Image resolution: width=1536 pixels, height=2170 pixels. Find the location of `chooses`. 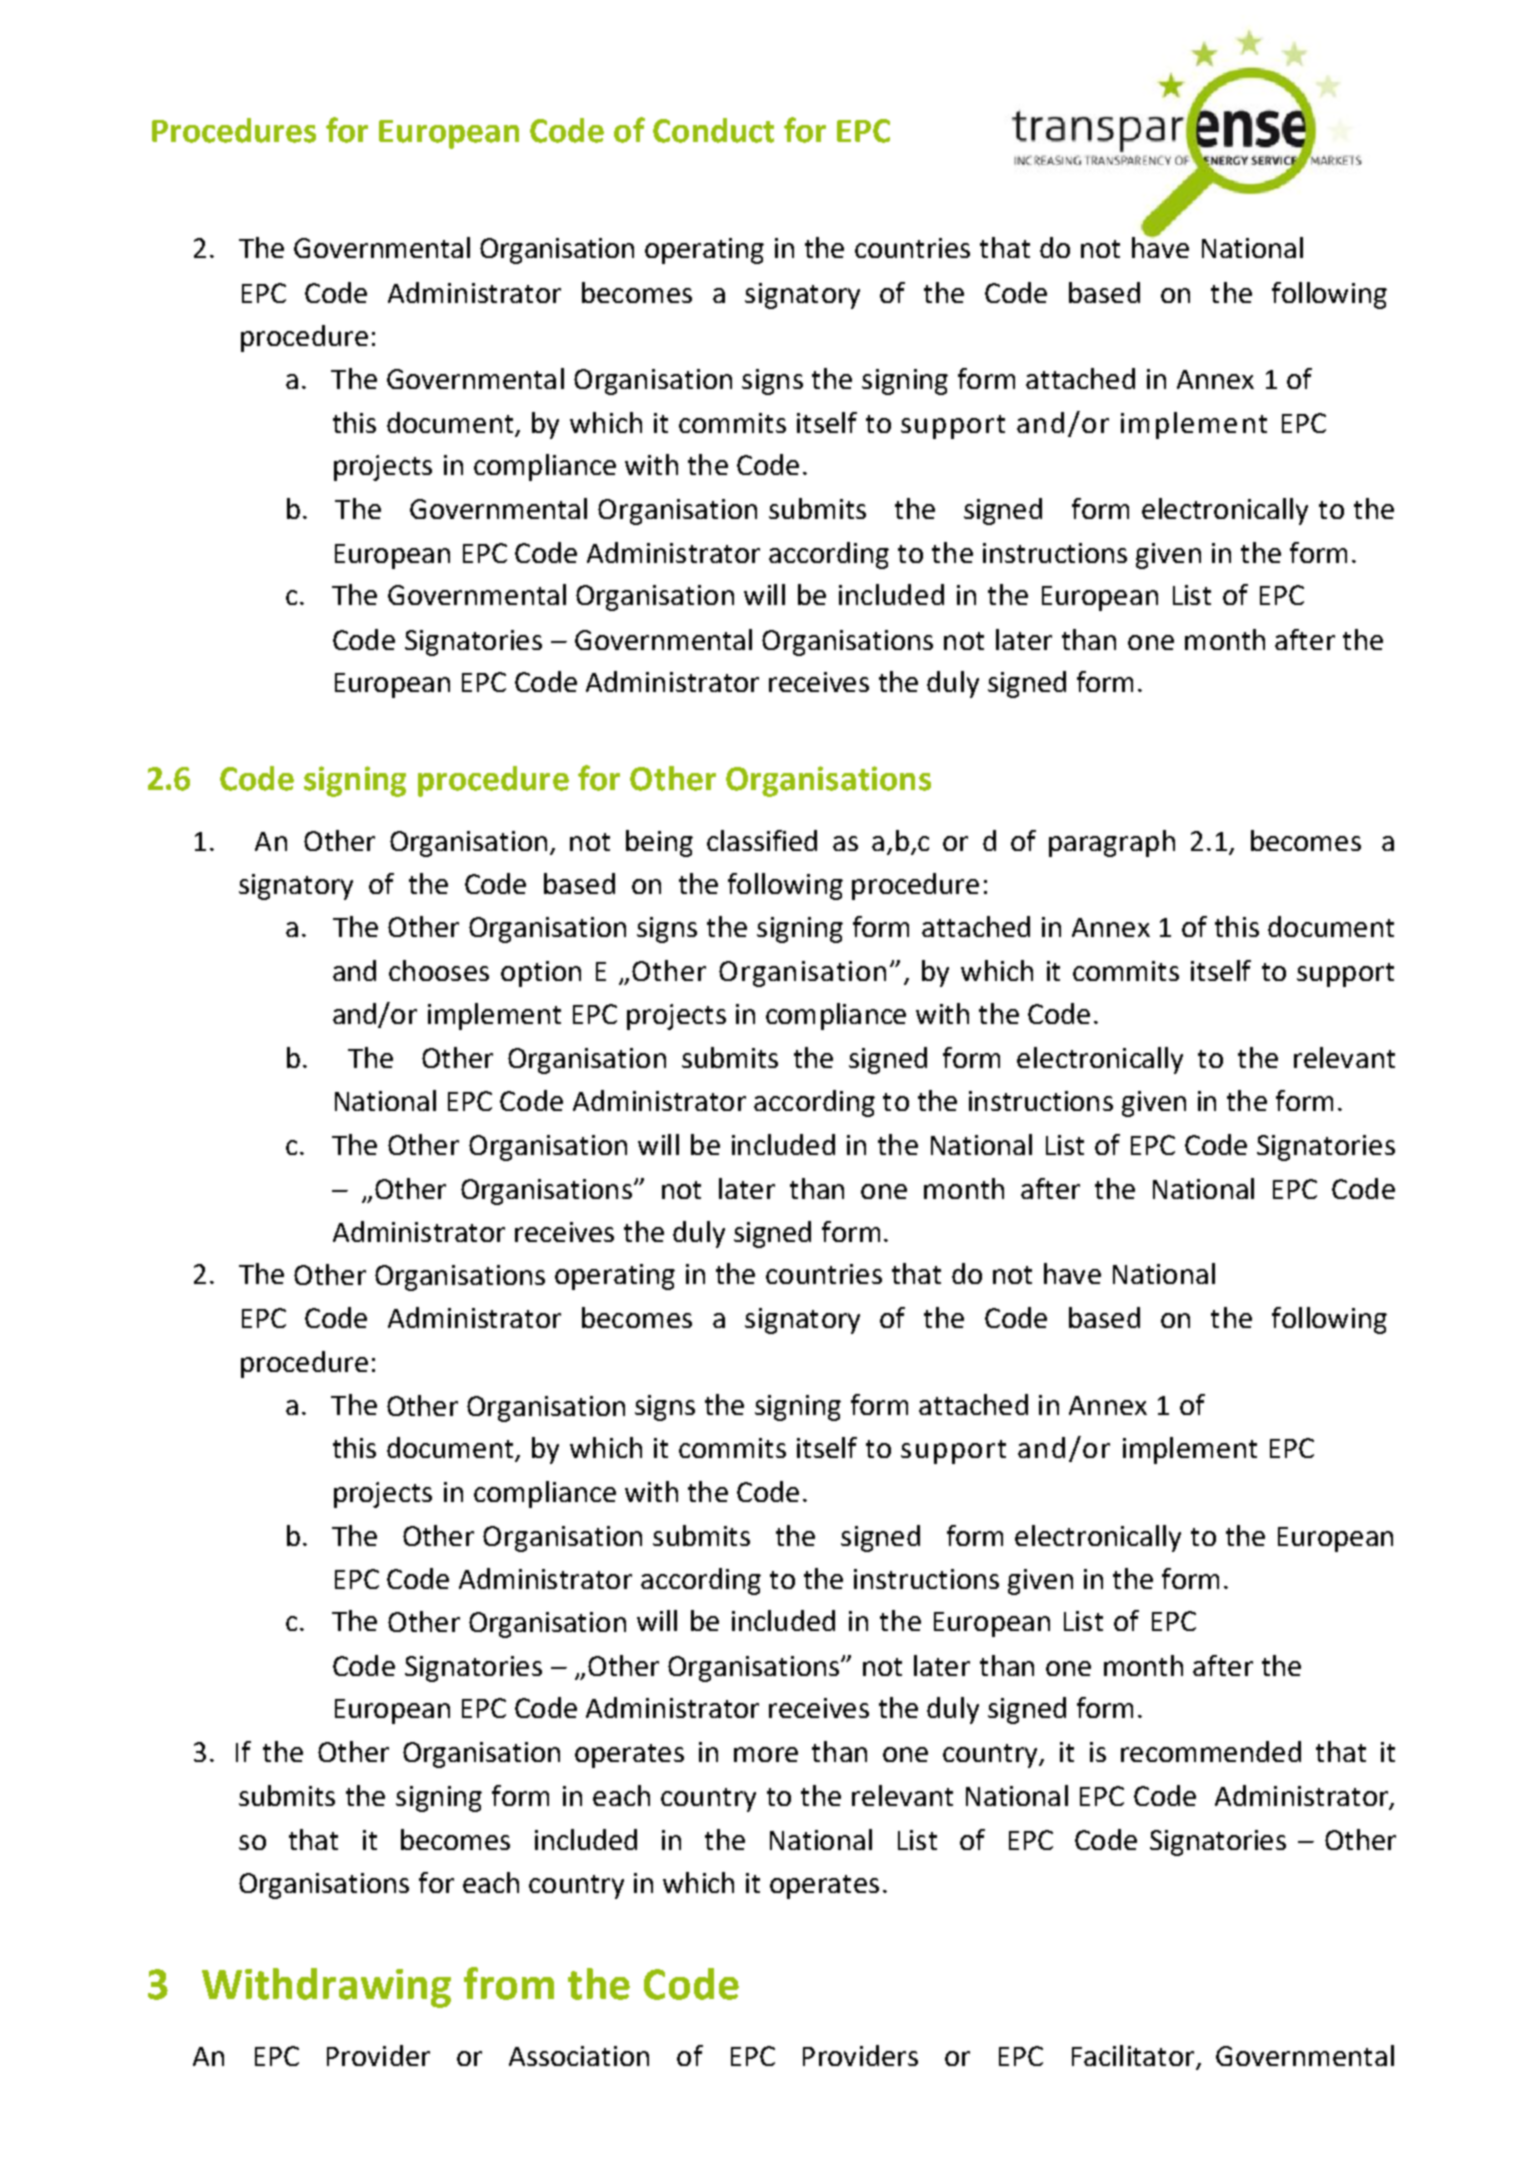

chooses is located at coordinates (439, 970).
